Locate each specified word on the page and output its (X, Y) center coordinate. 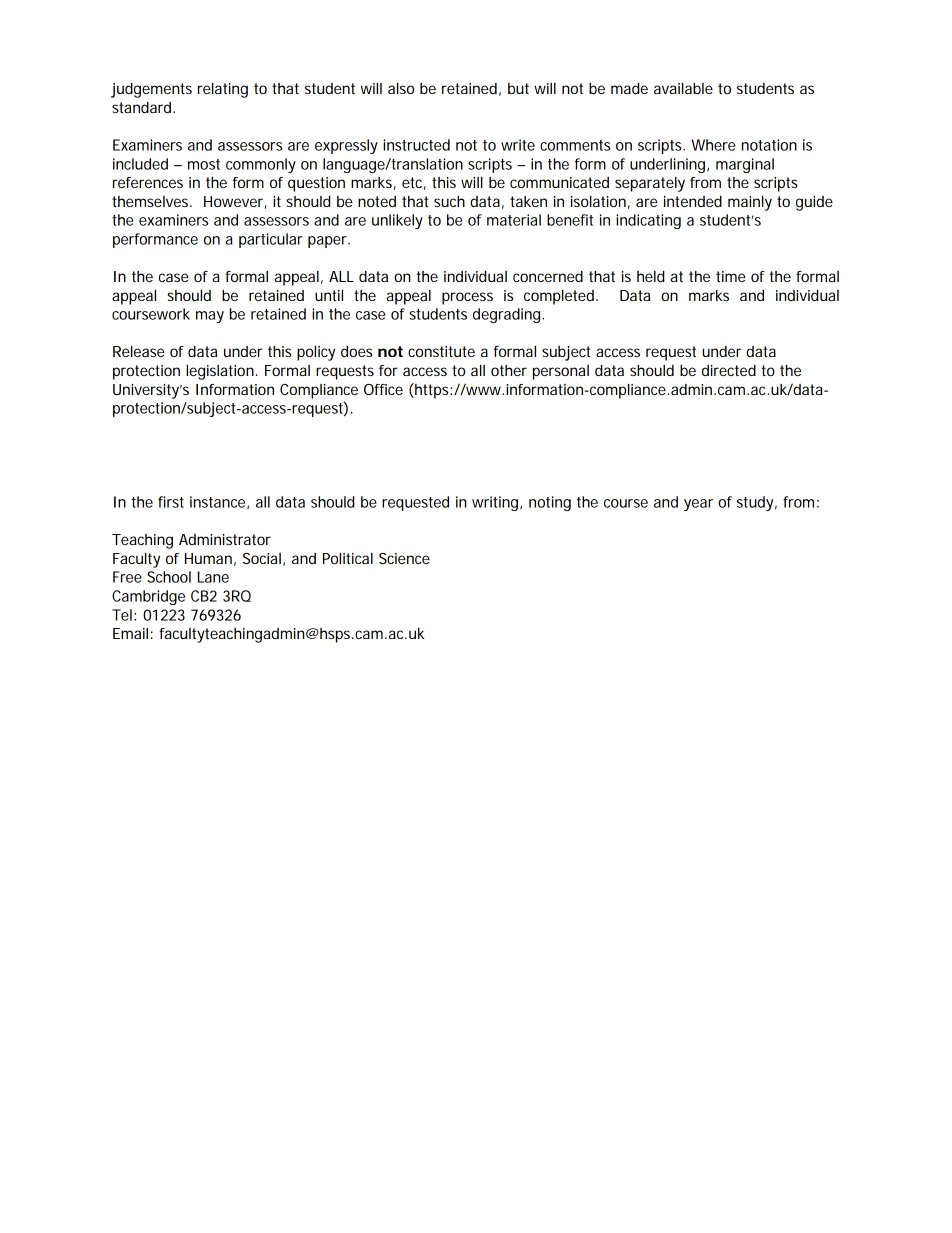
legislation (220, 372)
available (683, 88)
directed (729, 370)
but (518, 88)
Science (404, 558)
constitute (441, 351)
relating (223, 90)
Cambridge (148, 597)
